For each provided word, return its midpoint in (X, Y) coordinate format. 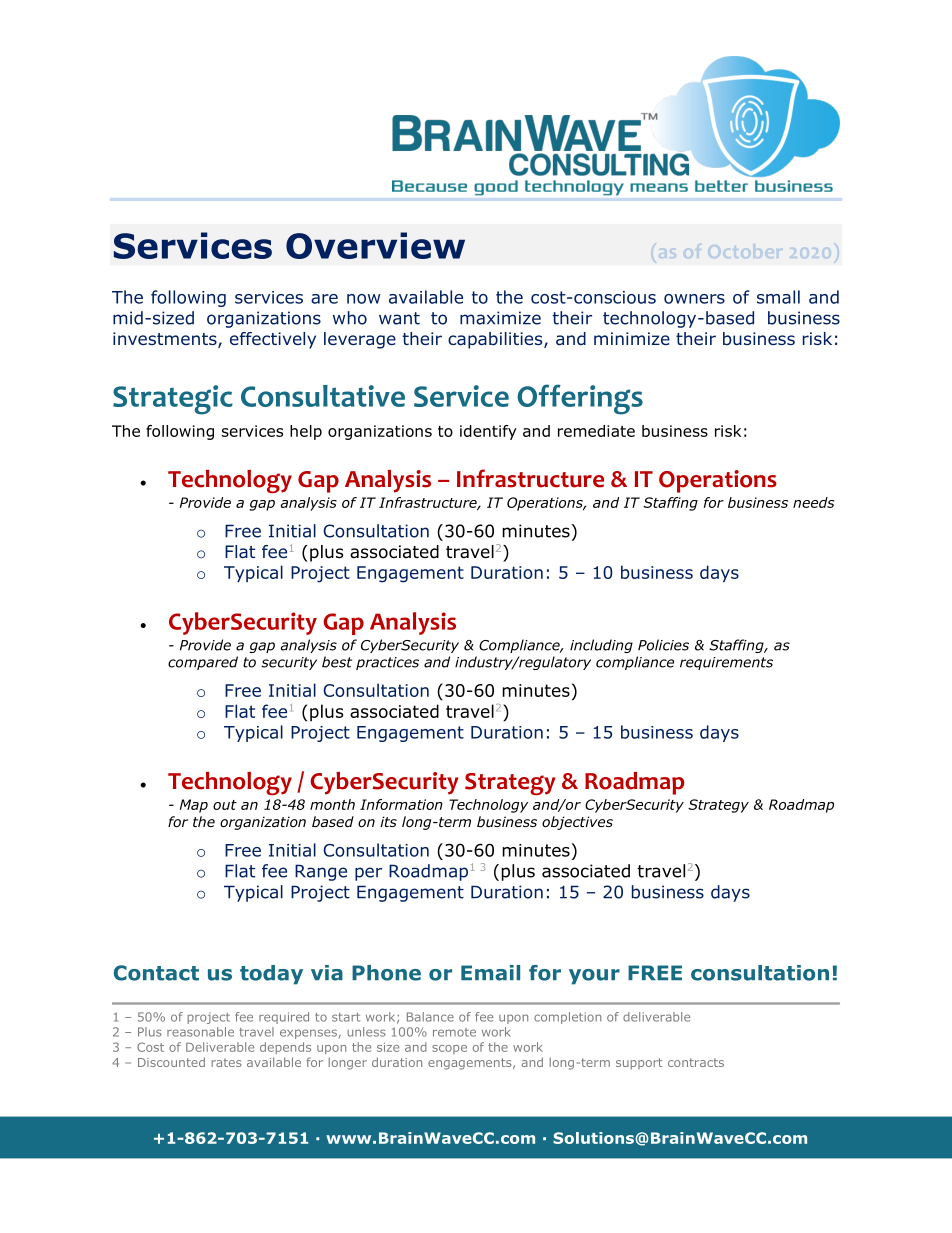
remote (454, 1032)
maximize (500, 318)
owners (694, 299)
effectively (273, 340)
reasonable (200, 1032)
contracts (696, 1062)
